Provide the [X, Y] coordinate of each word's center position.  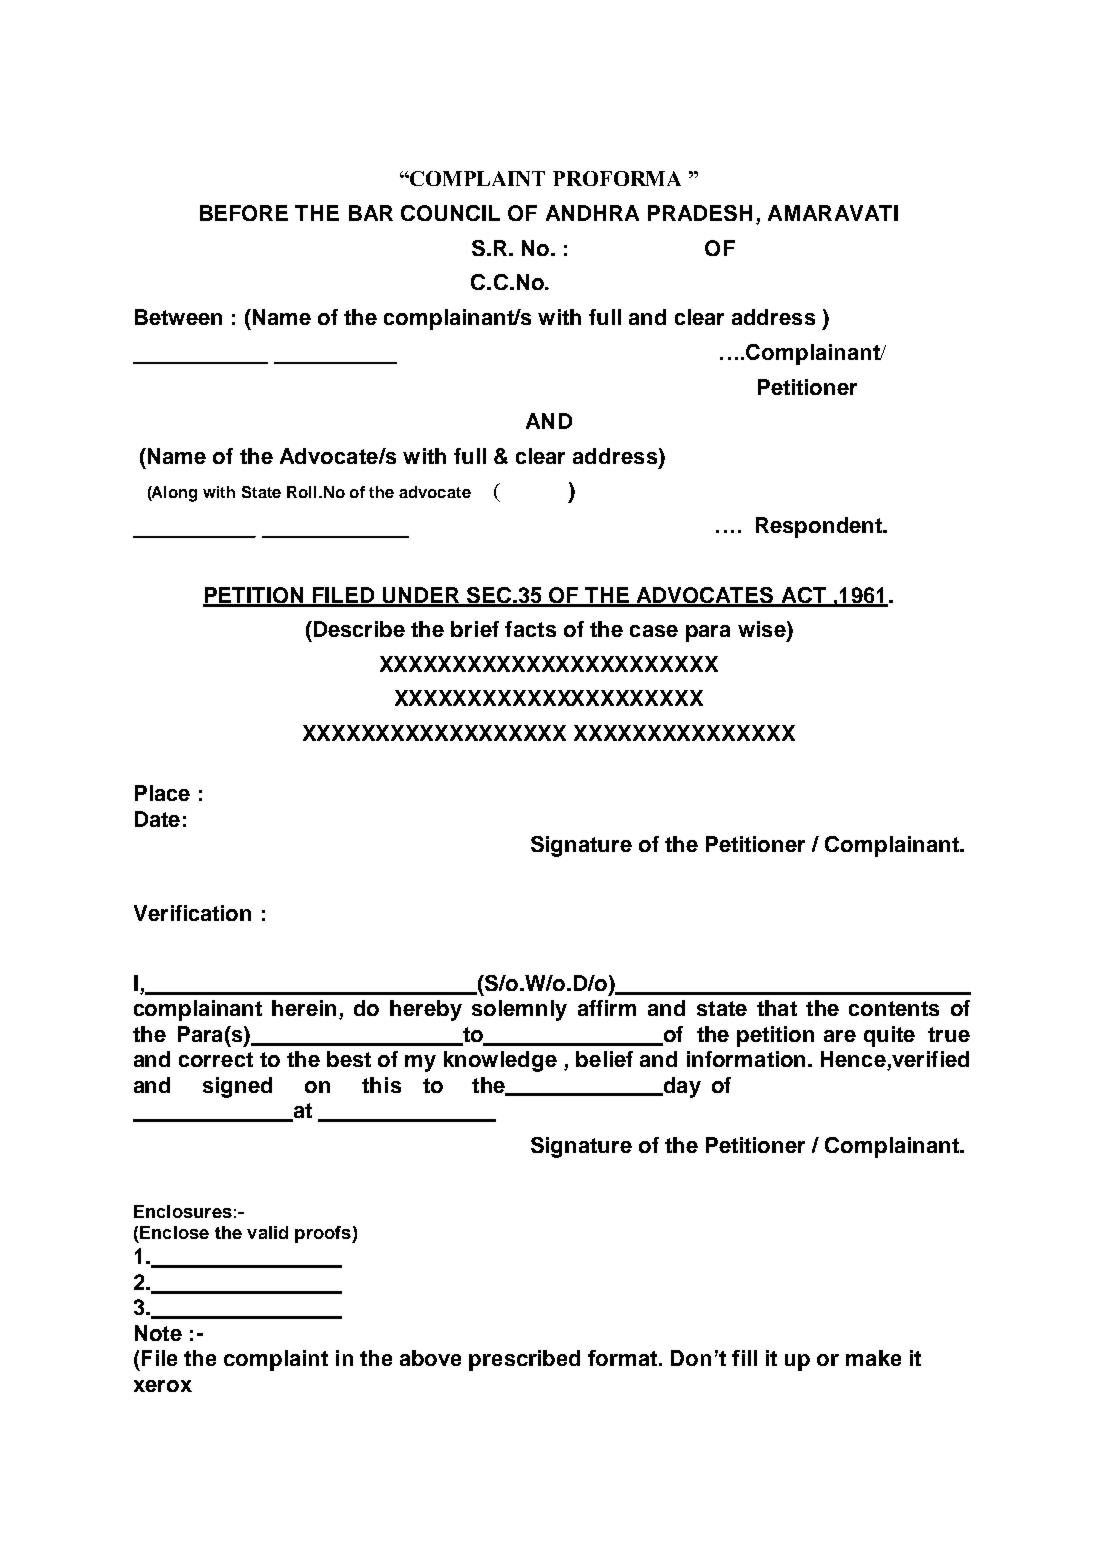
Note [158, 1333]
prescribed [524, 1360]
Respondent [820, 527]
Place [162, 793]
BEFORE [244, 213]
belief [604, 1059]
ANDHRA [592, 213]
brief [475, 629]
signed [237, 1087]
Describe [358, 629]
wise [763, 630]
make [873, 1358]
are [840, 1036]
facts [530, 629]
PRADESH [700, 213]
